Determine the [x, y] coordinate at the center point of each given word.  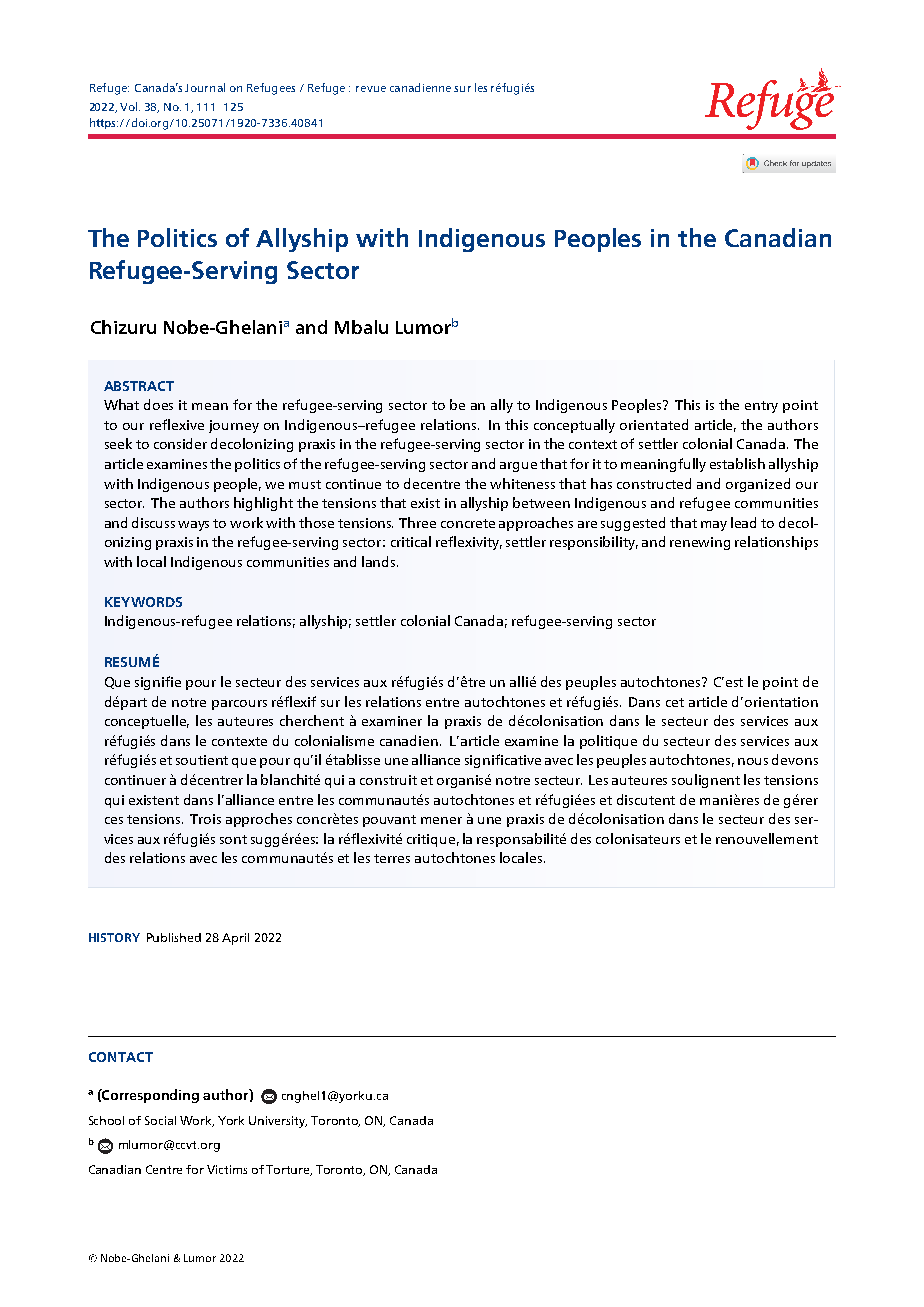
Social [160, 1120]
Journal [205, 87]
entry [761, 407]
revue [371, 89]
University [278, 1122]
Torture [289, 1170]
